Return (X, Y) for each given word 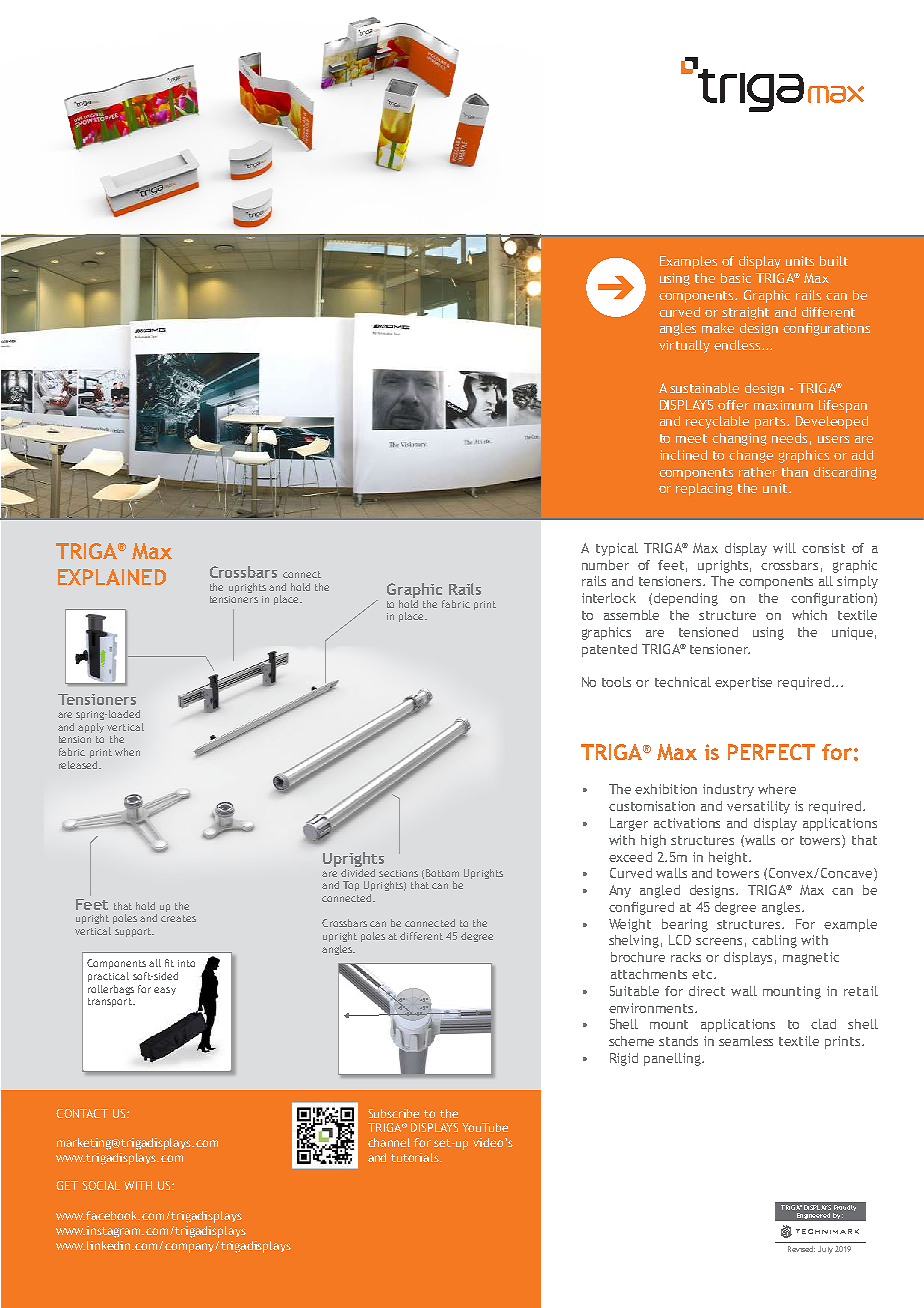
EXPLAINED (112, 577)
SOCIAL (101, 1185)
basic (736, 278)
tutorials (416, 1157)
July (825, 1250)
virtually (684, 346)
